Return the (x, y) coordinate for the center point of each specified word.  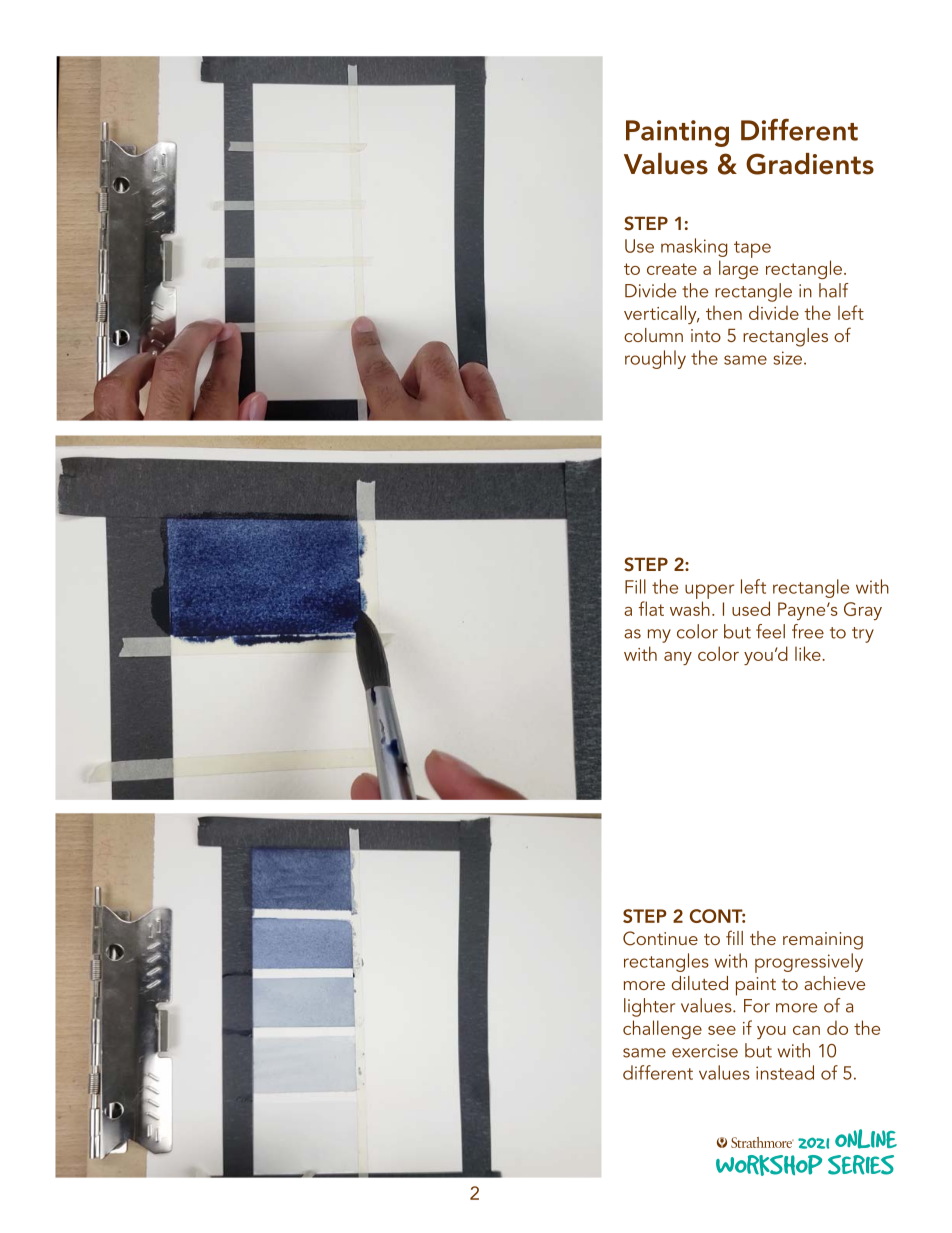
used (751, 608)
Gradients (810, 164)
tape (752, 249)
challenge (662, 1029)
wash (690, 608)
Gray (863, 611)
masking (694, 247)
